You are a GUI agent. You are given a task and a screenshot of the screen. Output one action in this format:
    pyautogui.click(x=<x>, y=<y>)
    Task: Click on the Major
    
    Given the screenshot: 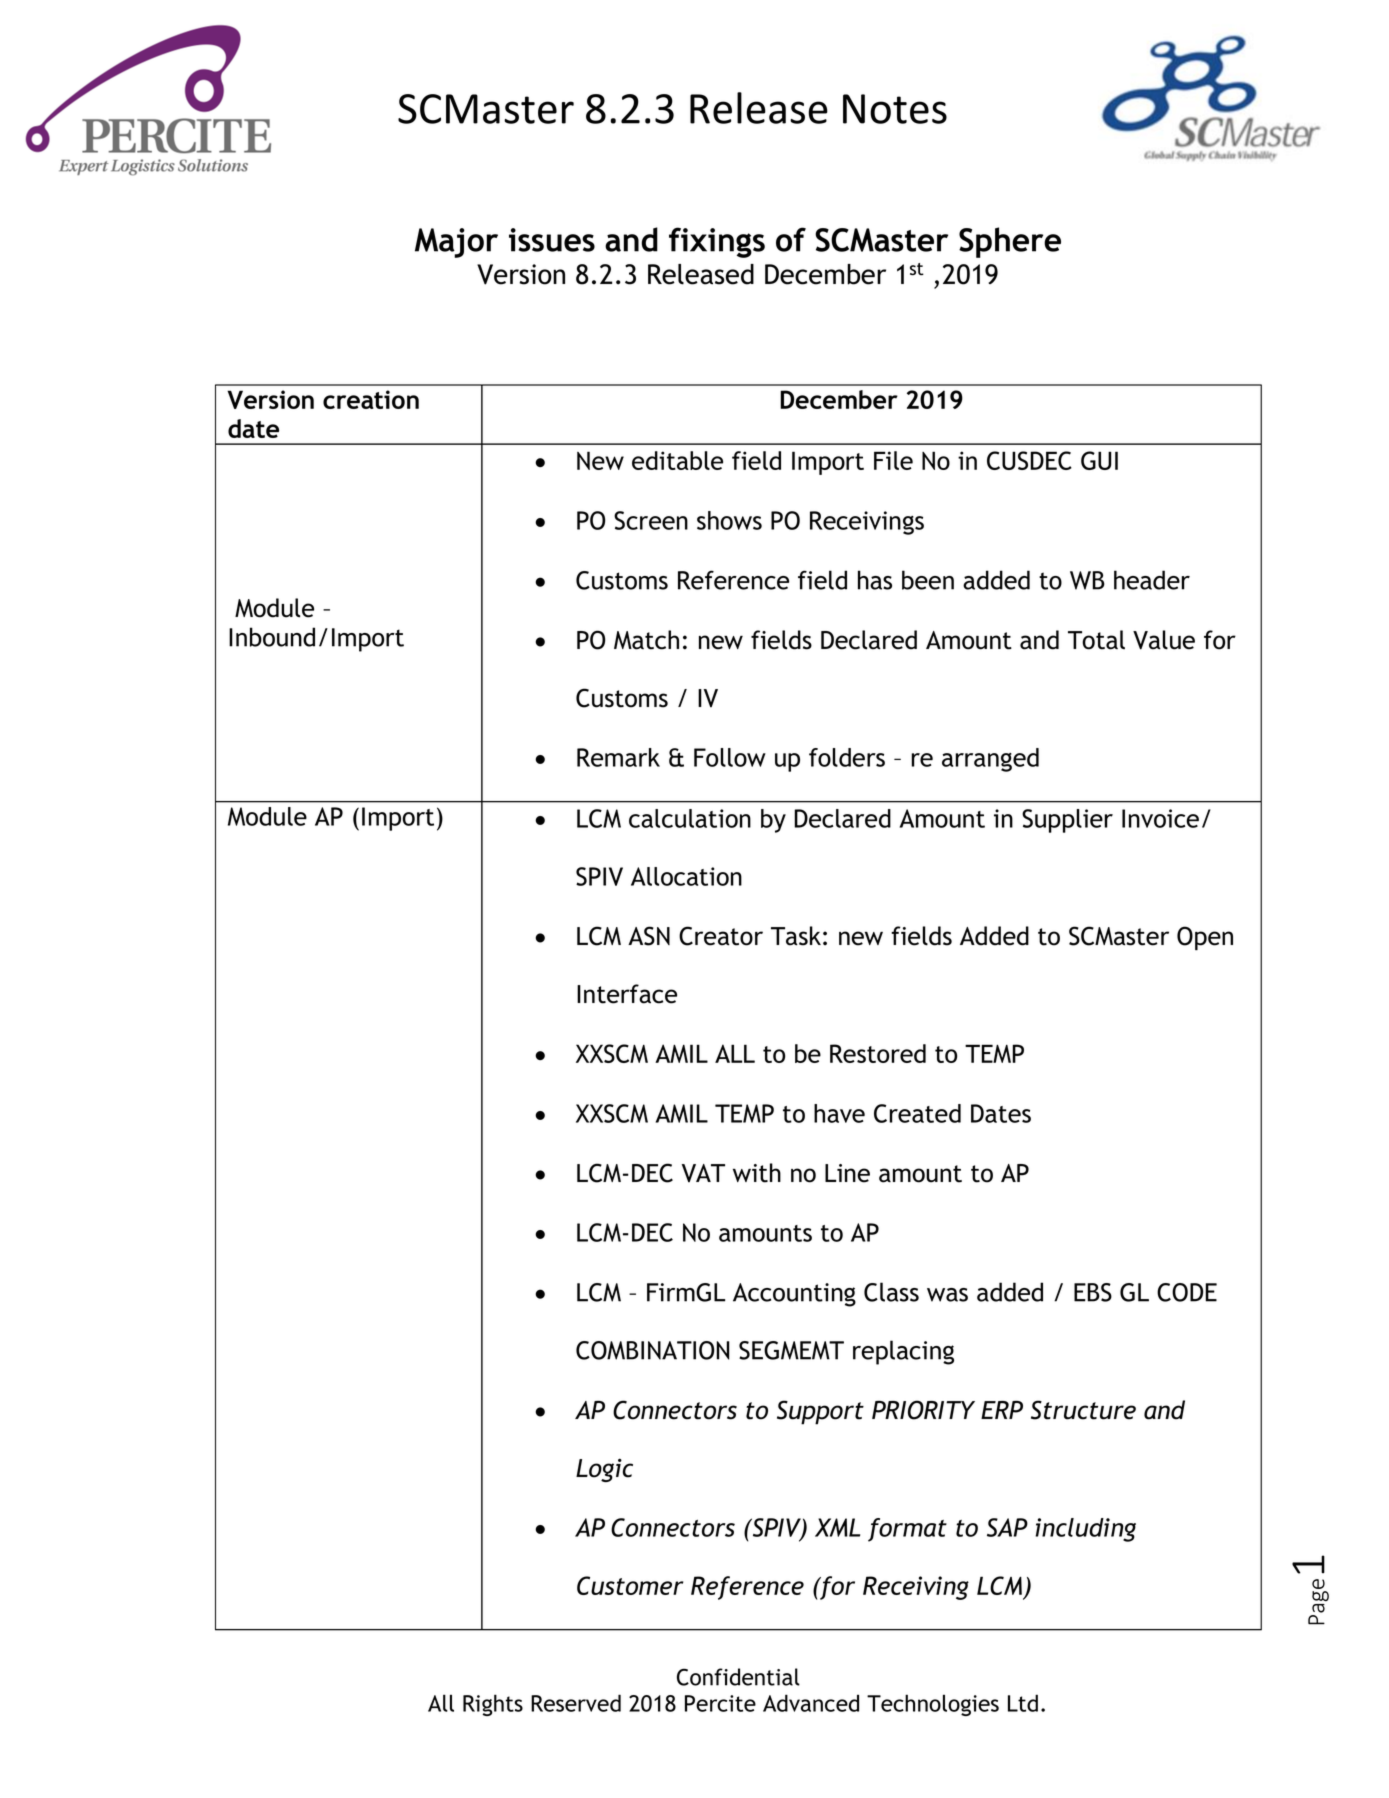 What is the action you would take?
    pyautogui.click(x=456, y=243)
